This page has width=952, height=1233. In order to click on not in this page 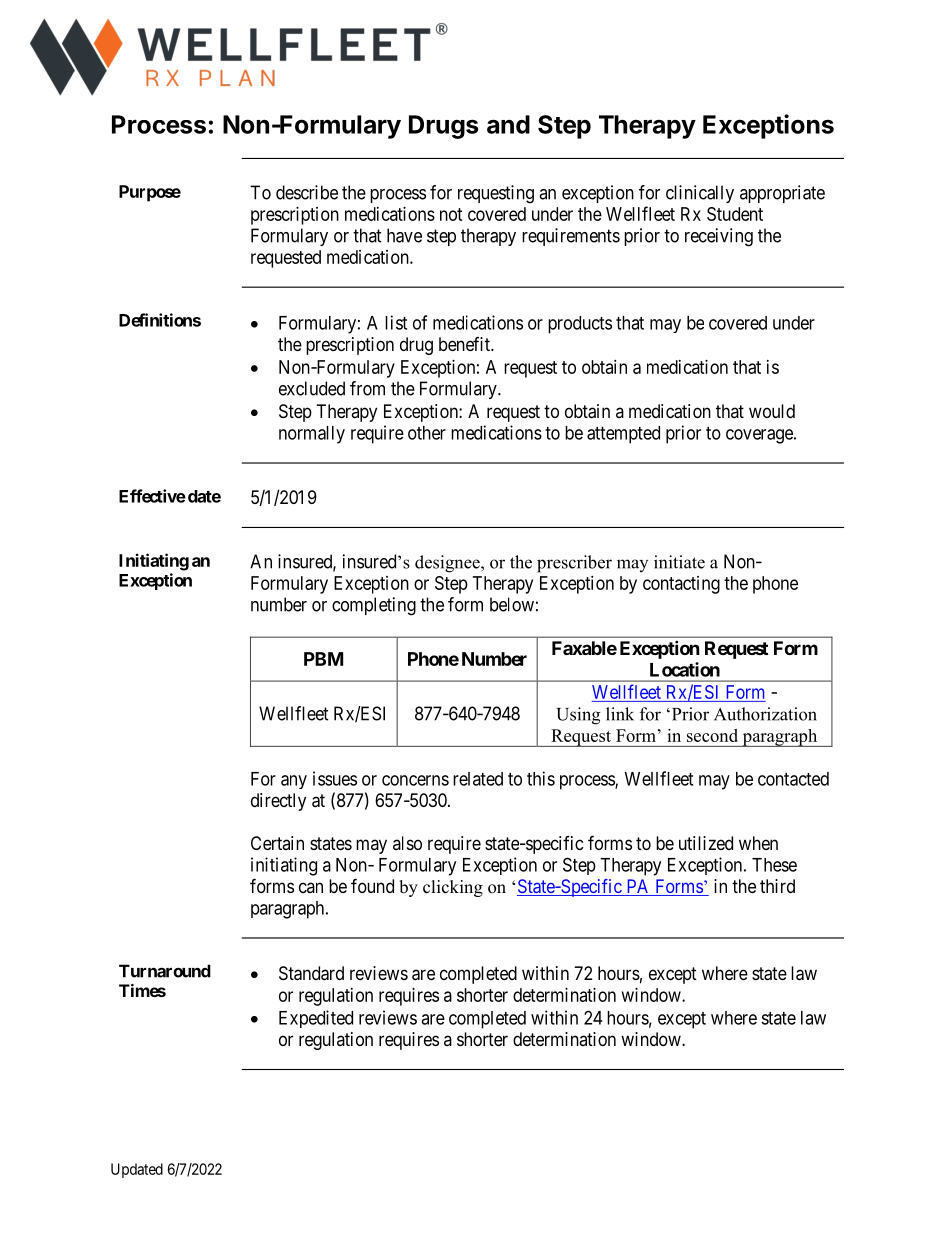, I will do `click(451, 214)`.
